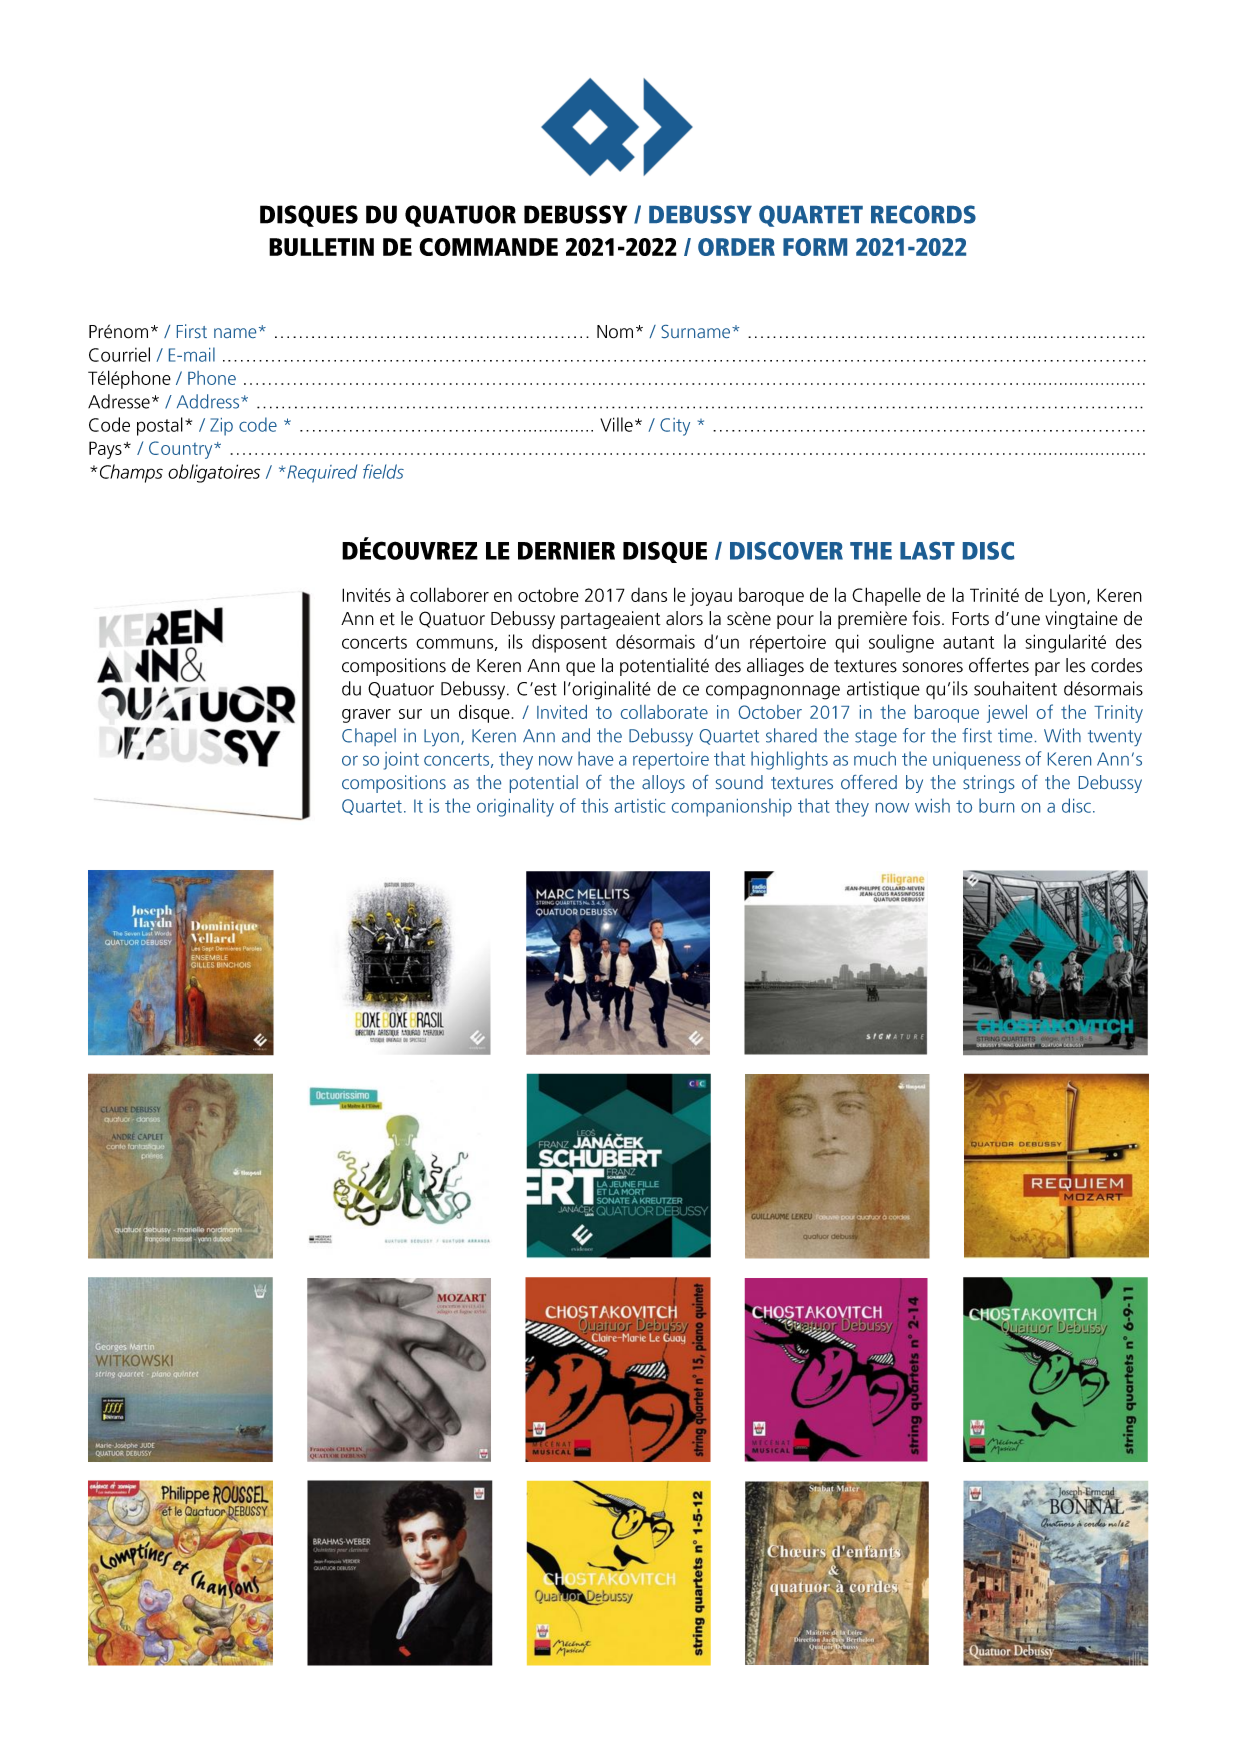  I want to click on Address, so click(209, 401).
